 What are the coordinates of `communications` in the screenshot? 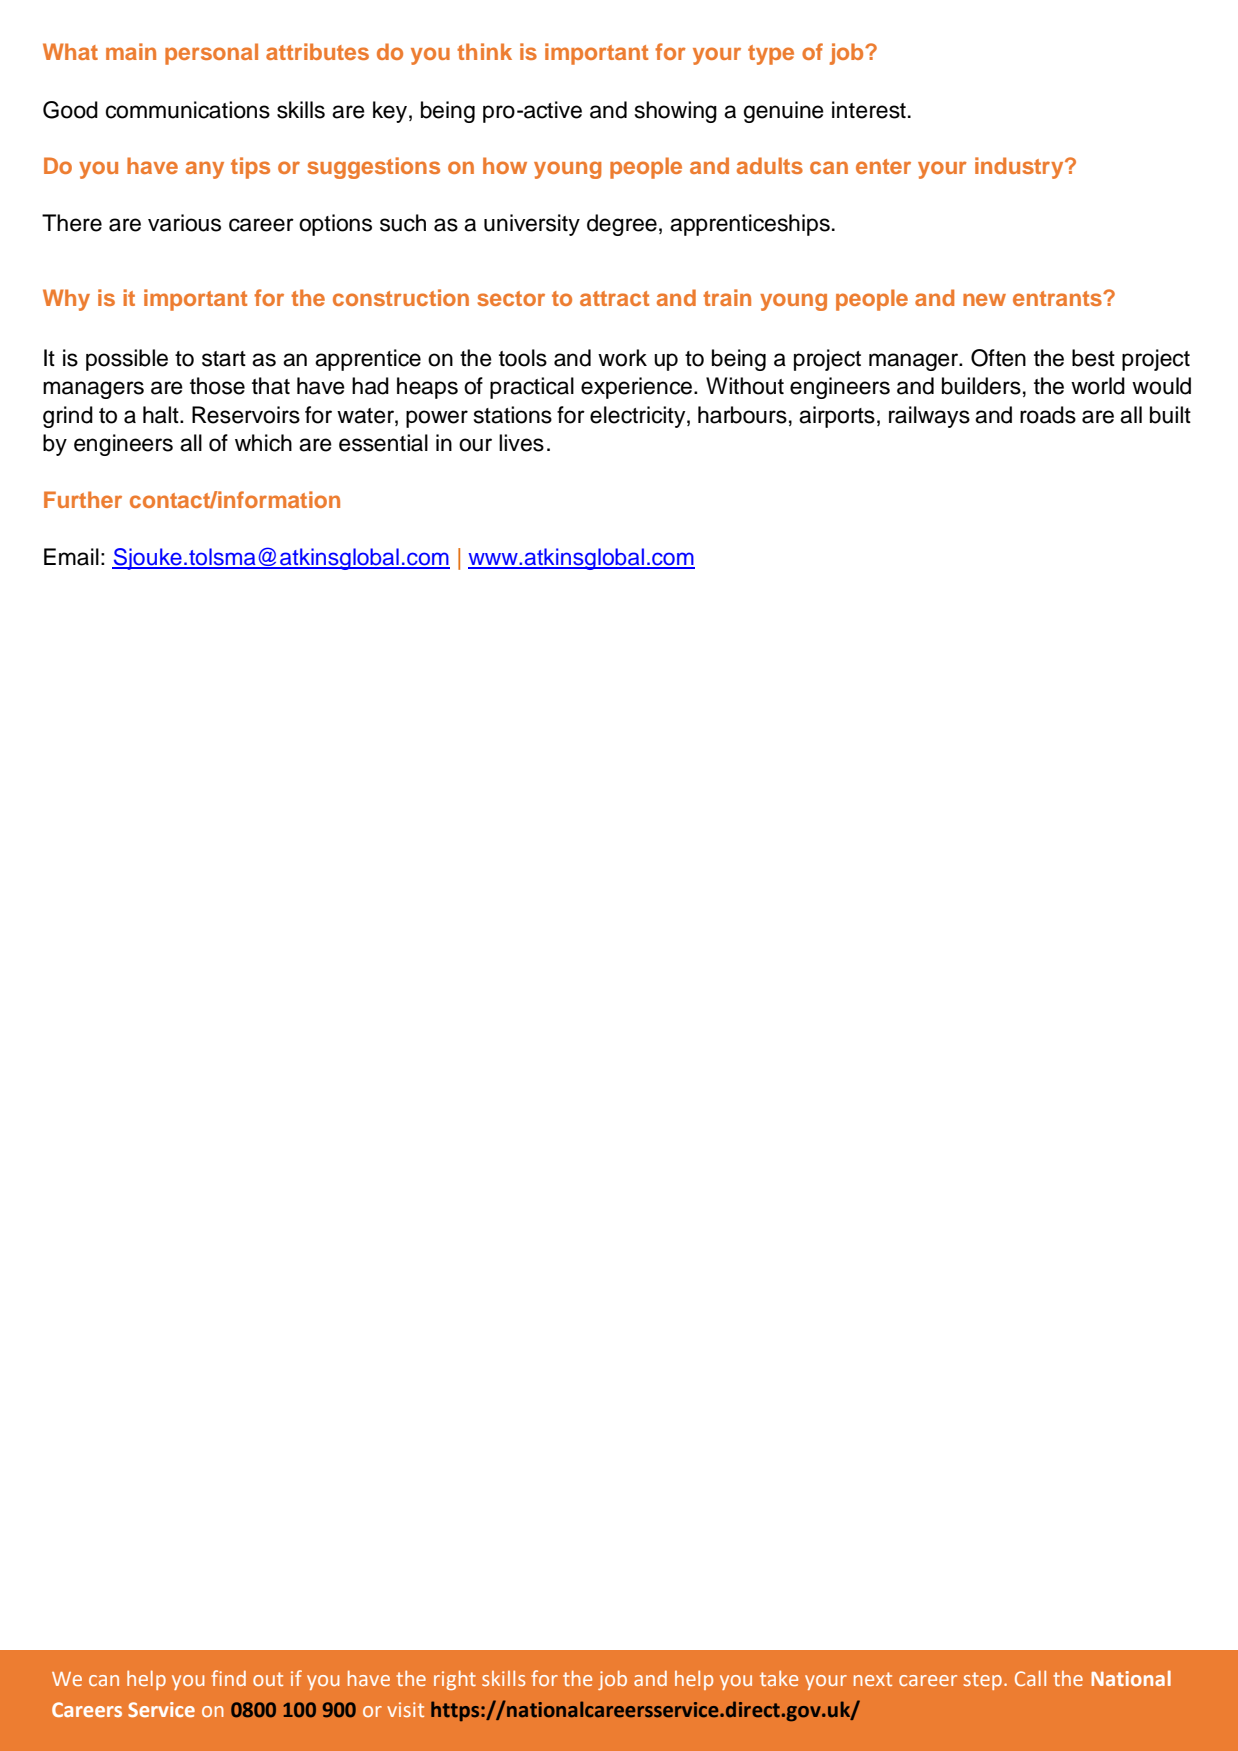 It's located at (188, 110).
